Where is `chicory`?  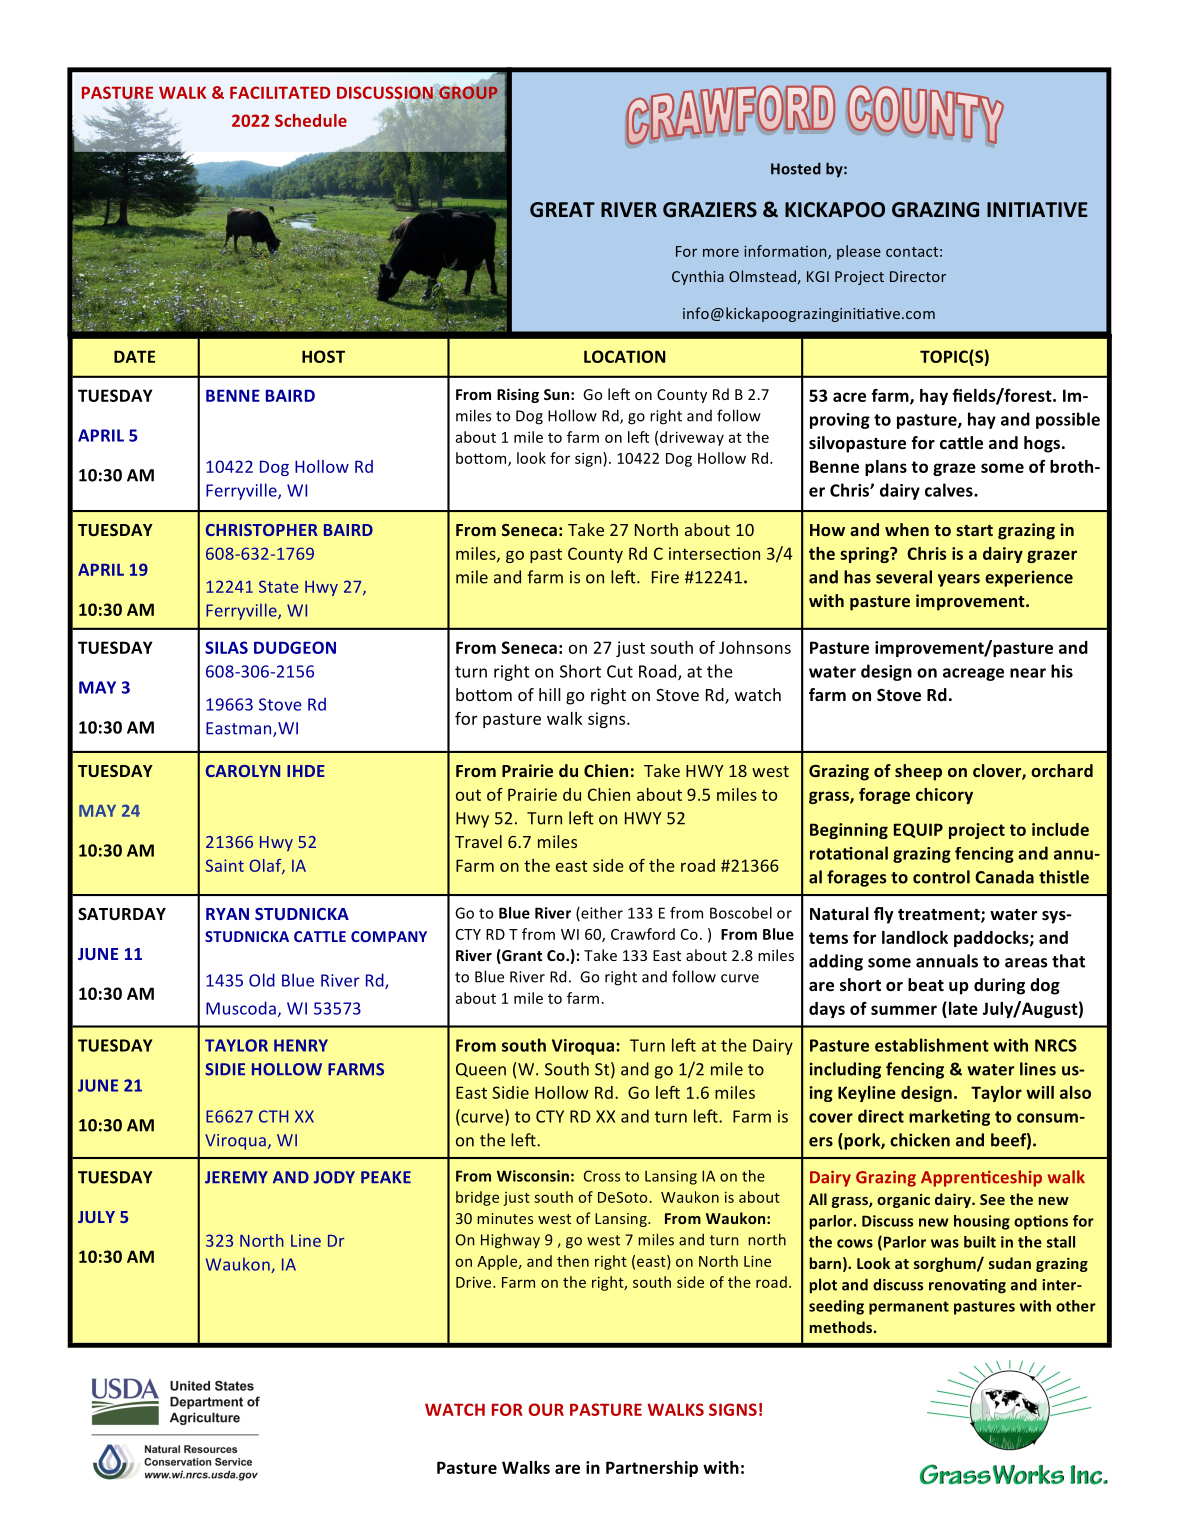 chicory is located at coordinates (944, 796).
